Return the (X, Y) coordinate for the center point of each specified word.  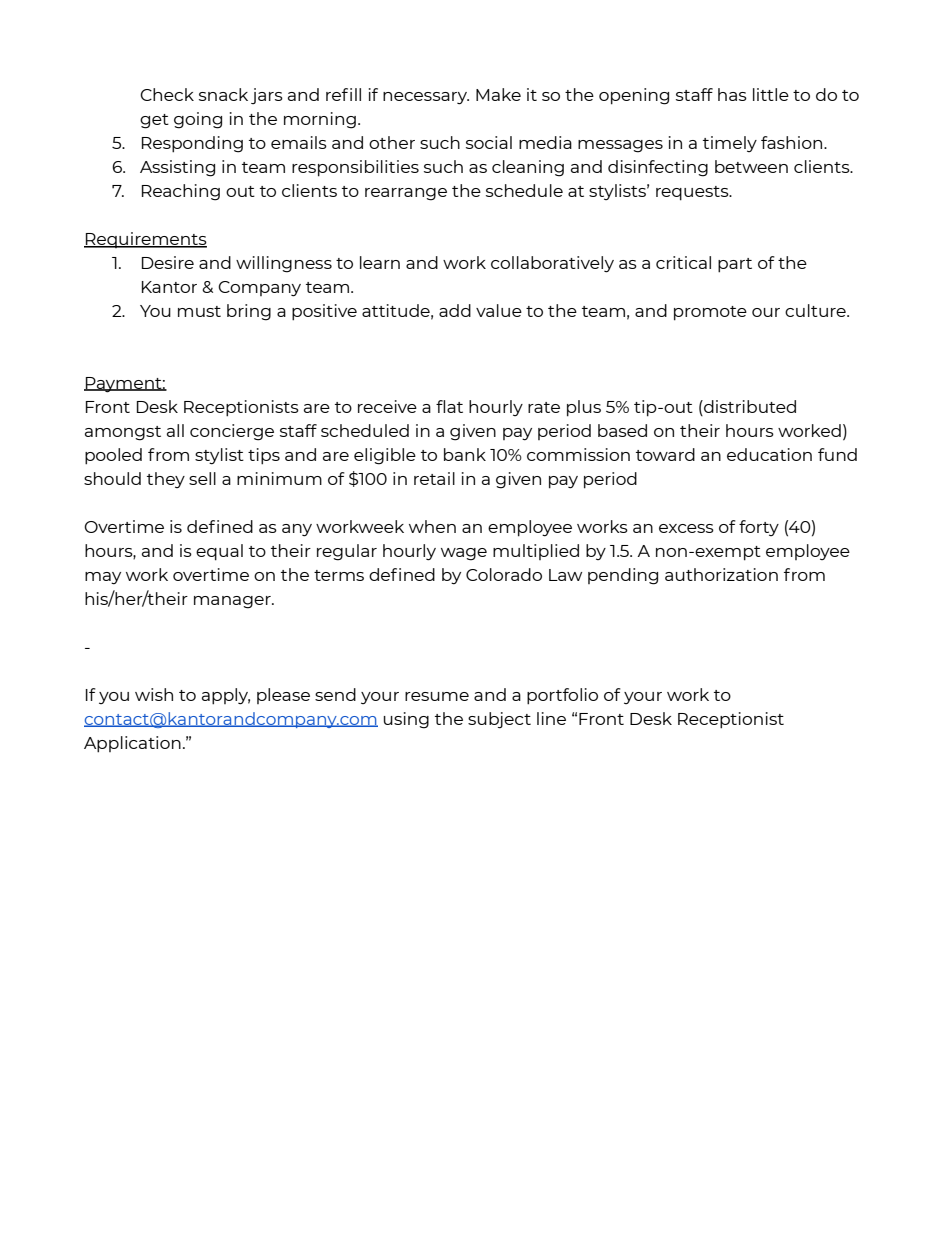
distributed (749, 406)
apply (226, 696)
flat (449, 406)
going (198, 120)
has (732, 94)
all (175, 430)
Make (498, 94)
